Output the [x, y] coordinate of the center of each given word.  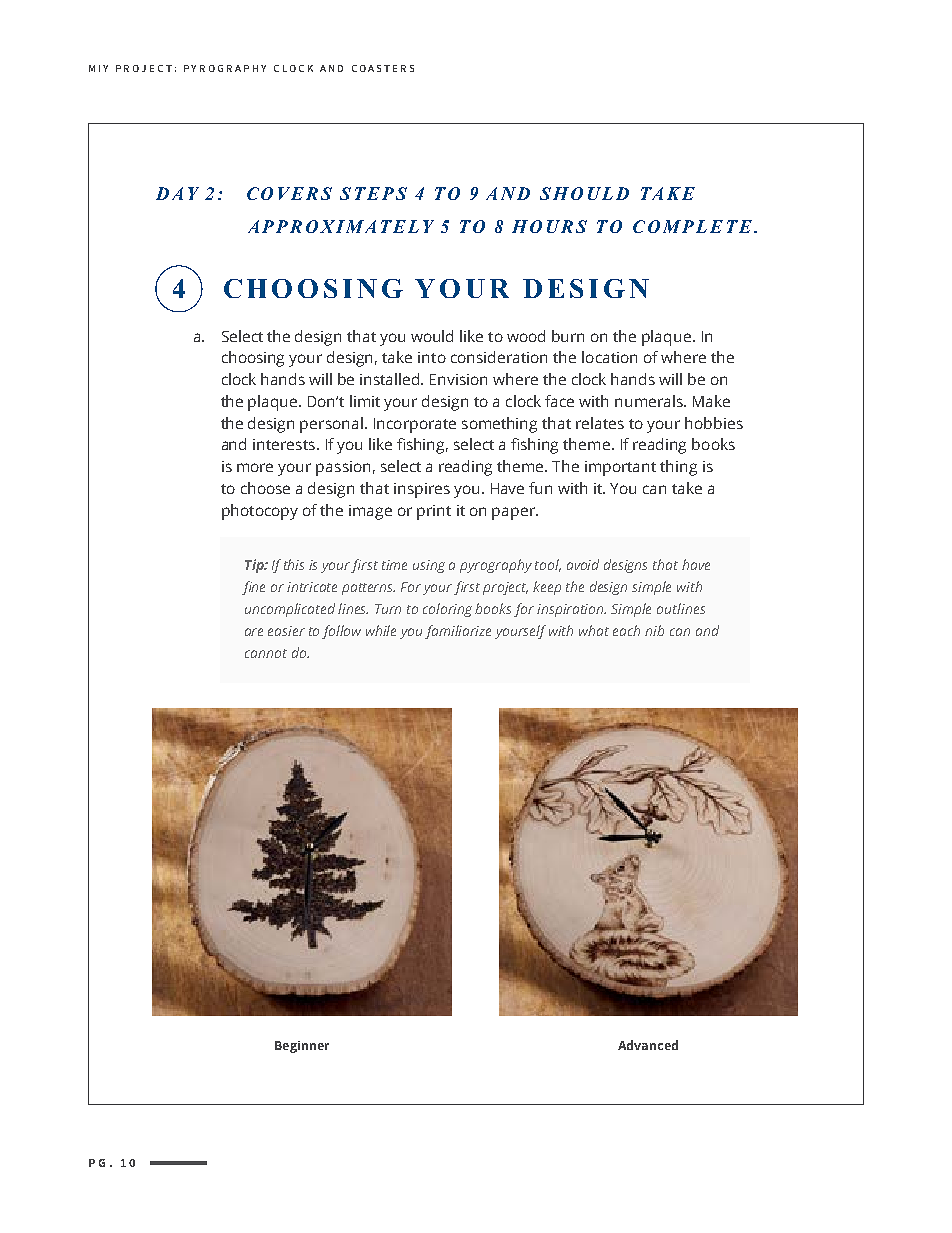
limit [365, 401]
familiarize [458, 632]
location [609, 357]
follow [341, 632]
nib [654, 630]
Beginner [302, 1047]
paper [514, 513]
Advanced [648, 1045]
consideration [499, 357]
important [620, 468]
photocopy [260, 512]
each [626, 630]
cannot [266, 653]
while [381, 630]
